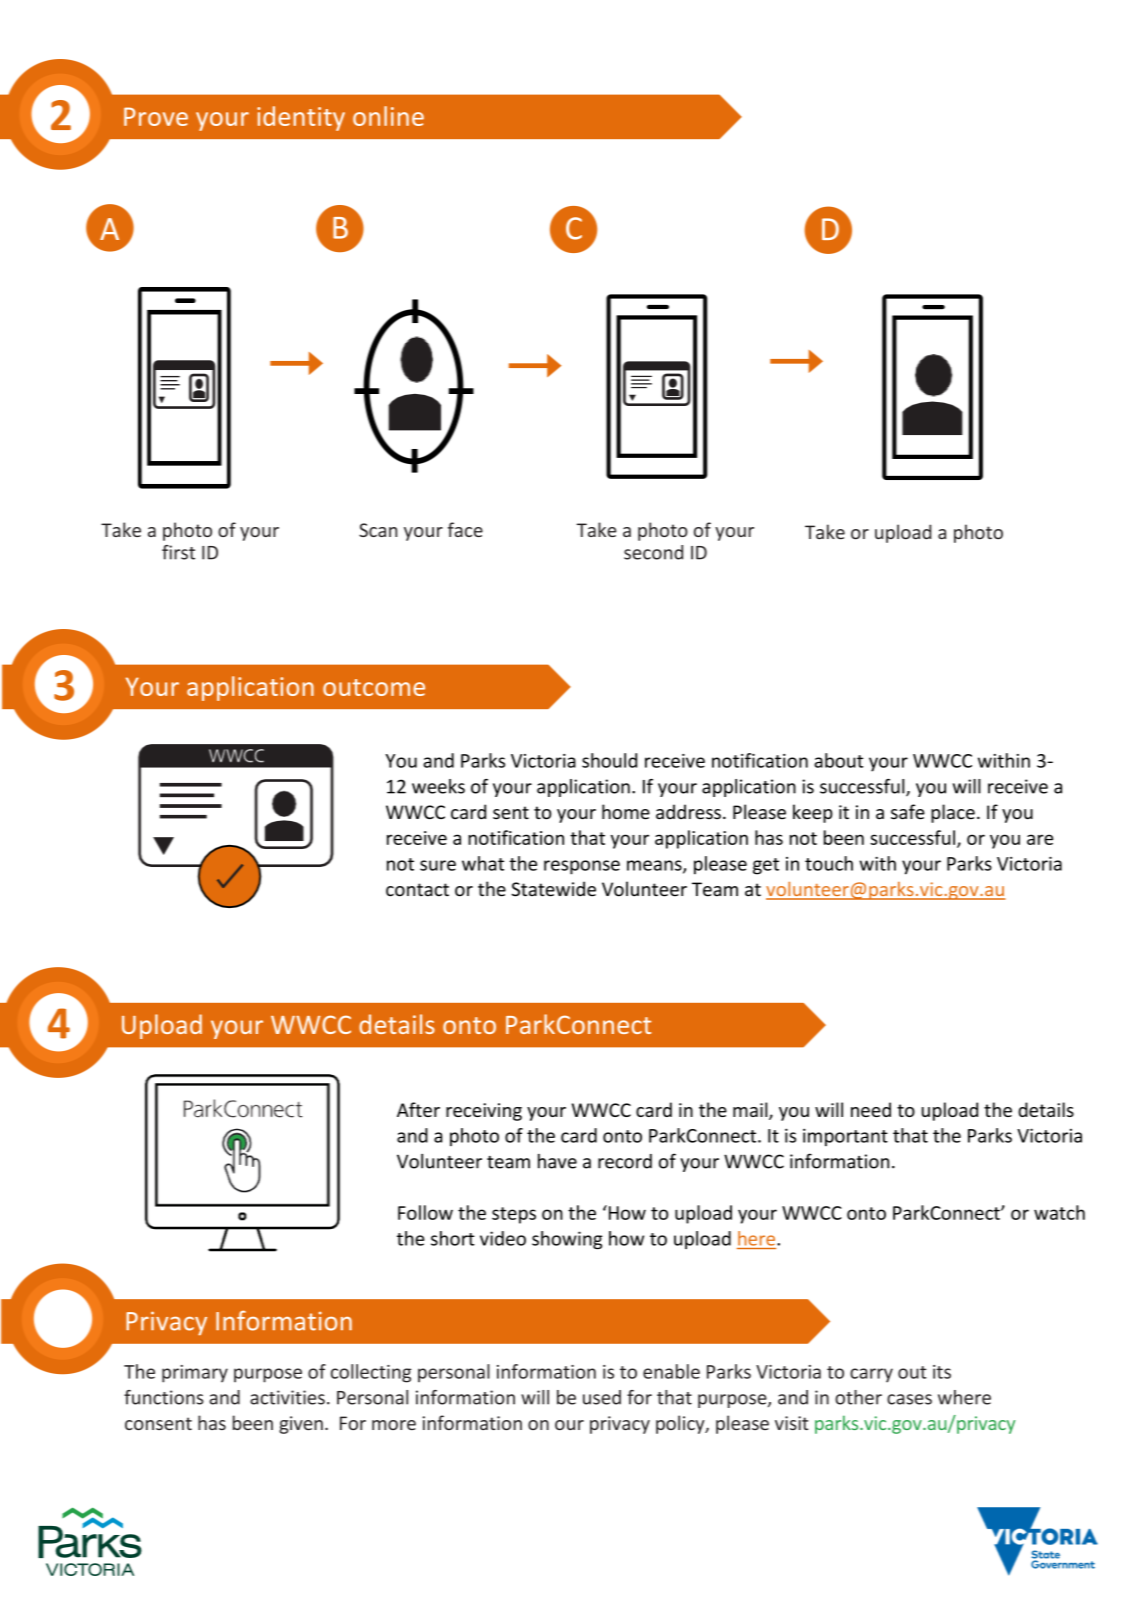 Image resolution: width=1141 pixels, height=1613 pixels. Describe the element at coordinates (838, 760) in the document. I see `about` at that location.
